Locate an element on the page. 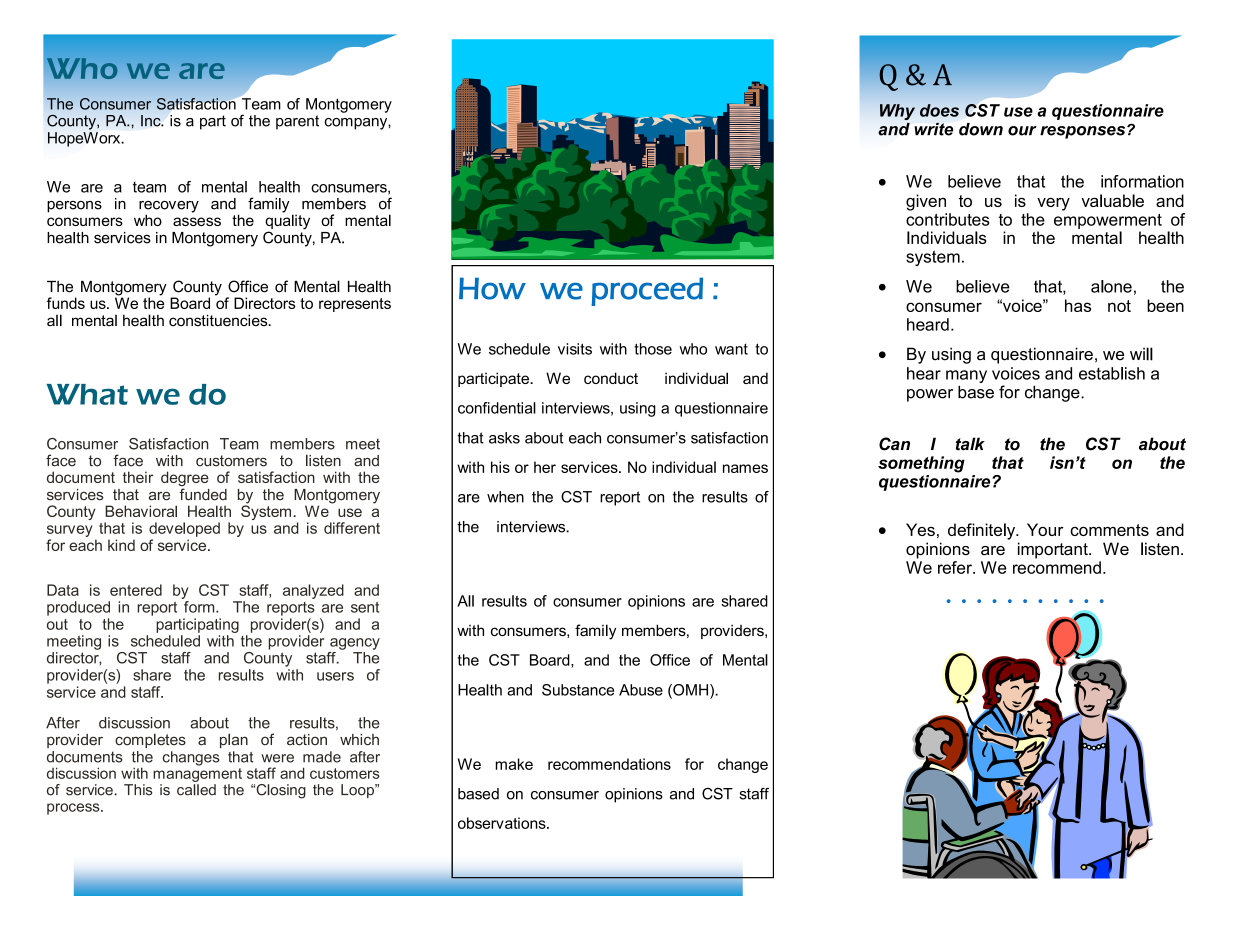 Image resolution: width=1233 pixels, height=952 pixels. Inc is located at coordinates (152, 121).
